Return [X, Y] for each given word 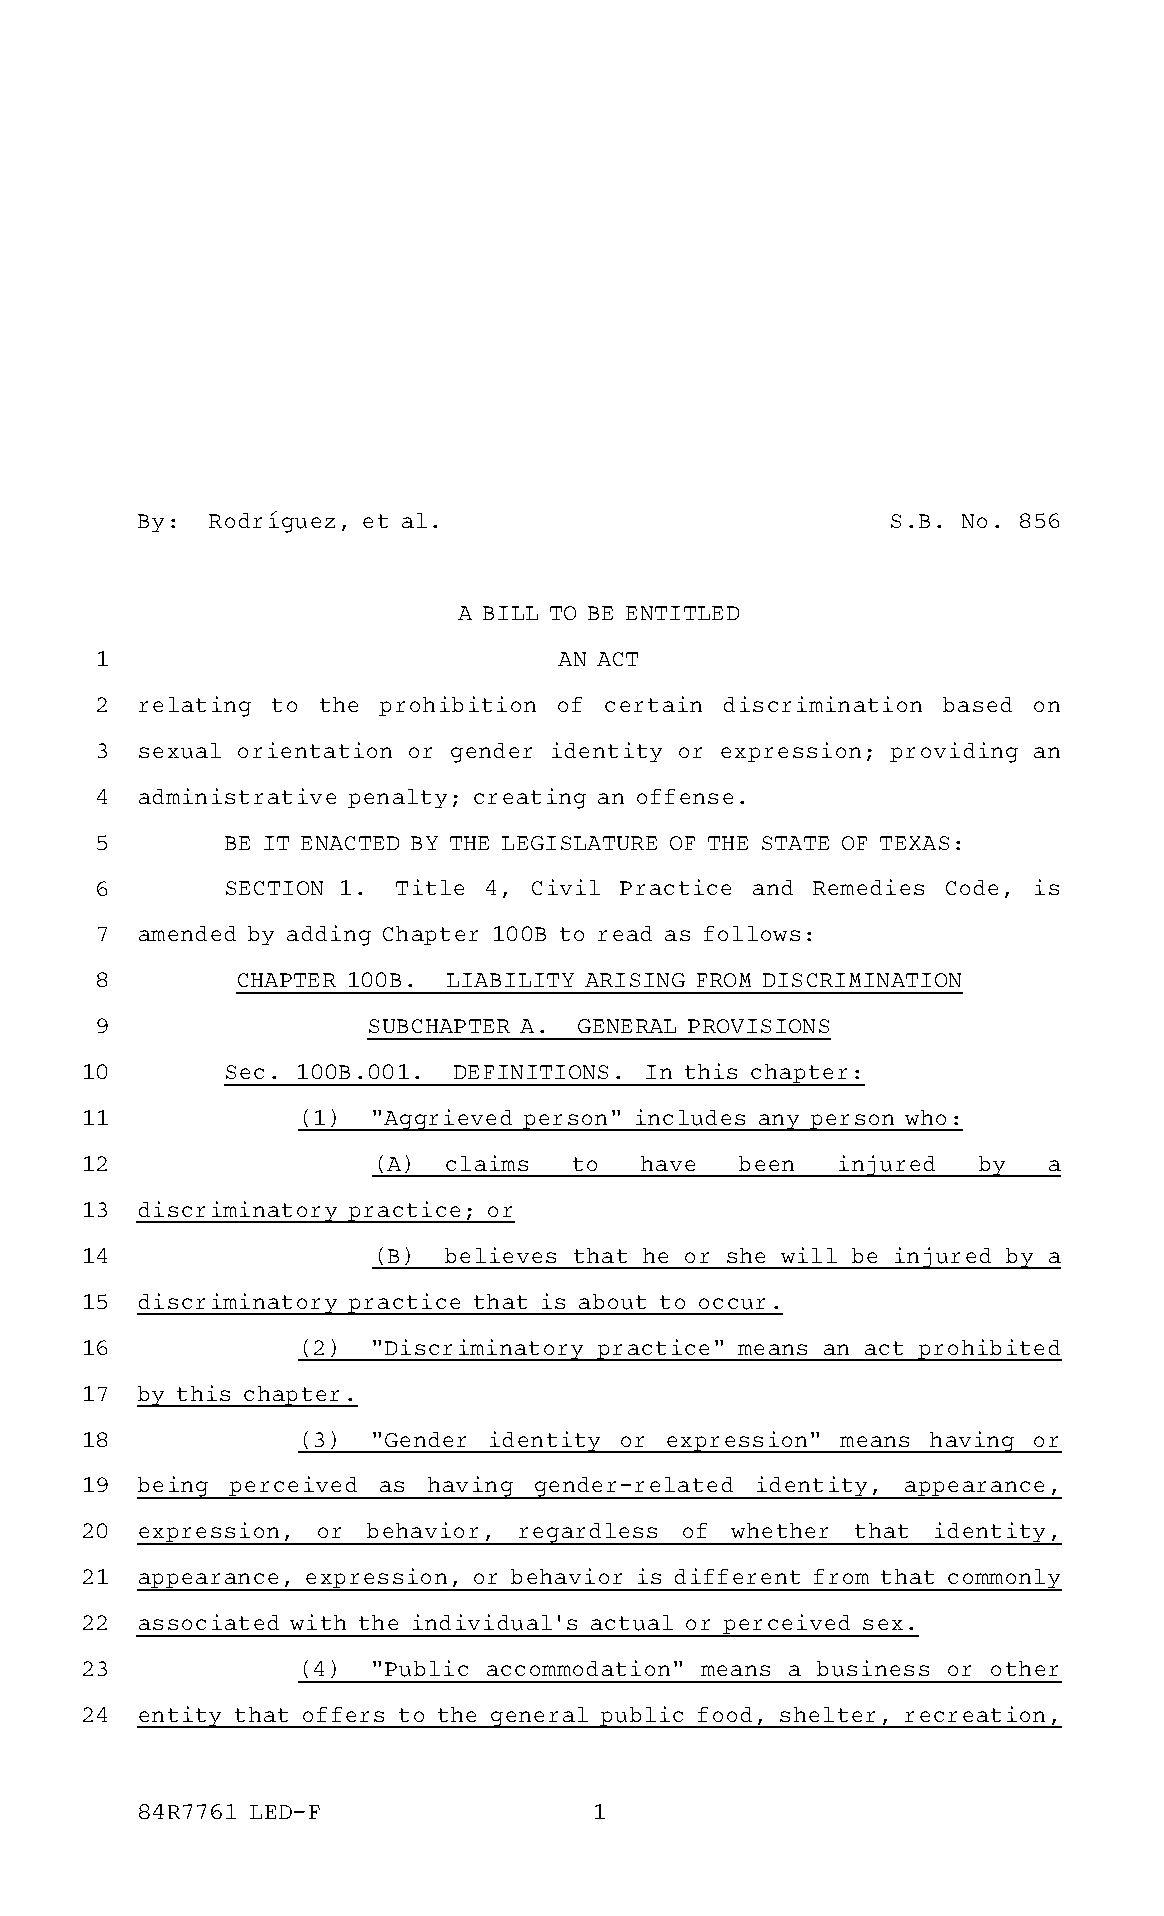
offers [343, 1714]
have [668, 1163]
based [977, 704]
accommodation [578, 1668]
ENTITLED [682, 613]
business [873, 1668]
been [766, 1163]
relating [195, 706]
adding [329, 935]
